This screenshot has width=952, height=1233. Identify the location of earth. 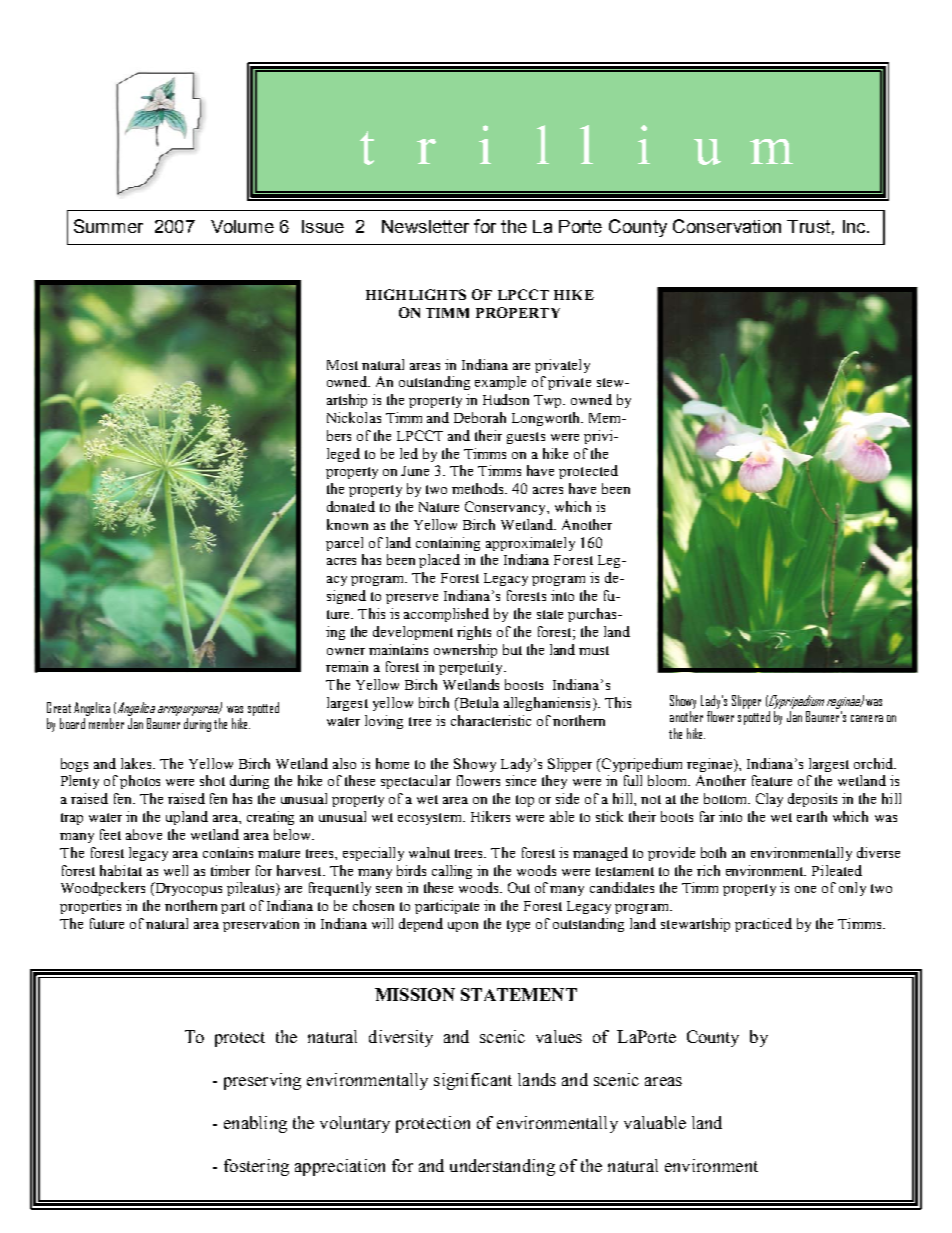
(812, 816).
